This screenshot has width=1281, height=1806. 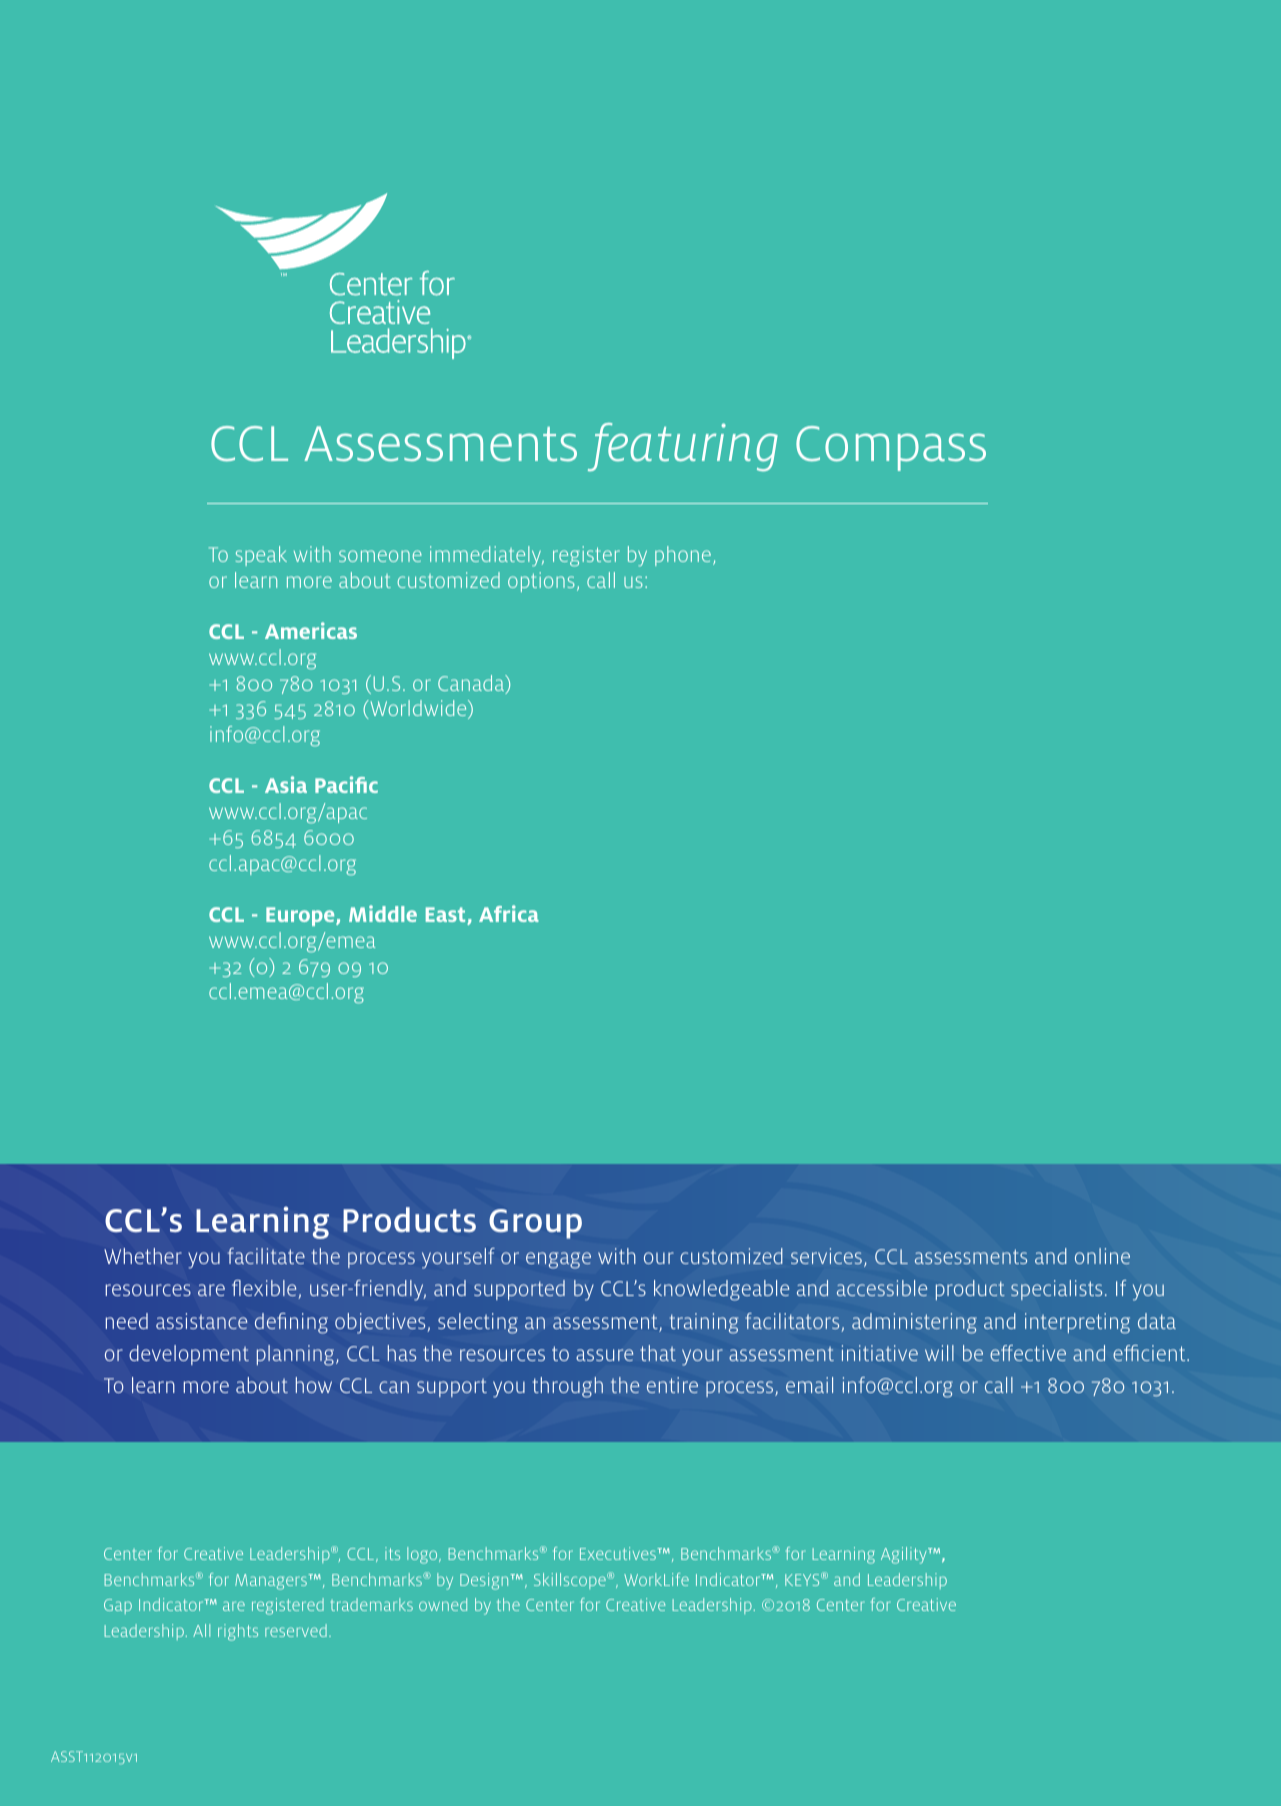 What do you see at coordinates (683, 447) in the screenshot?
I see `featuring` at bounding box center [683, 447].
